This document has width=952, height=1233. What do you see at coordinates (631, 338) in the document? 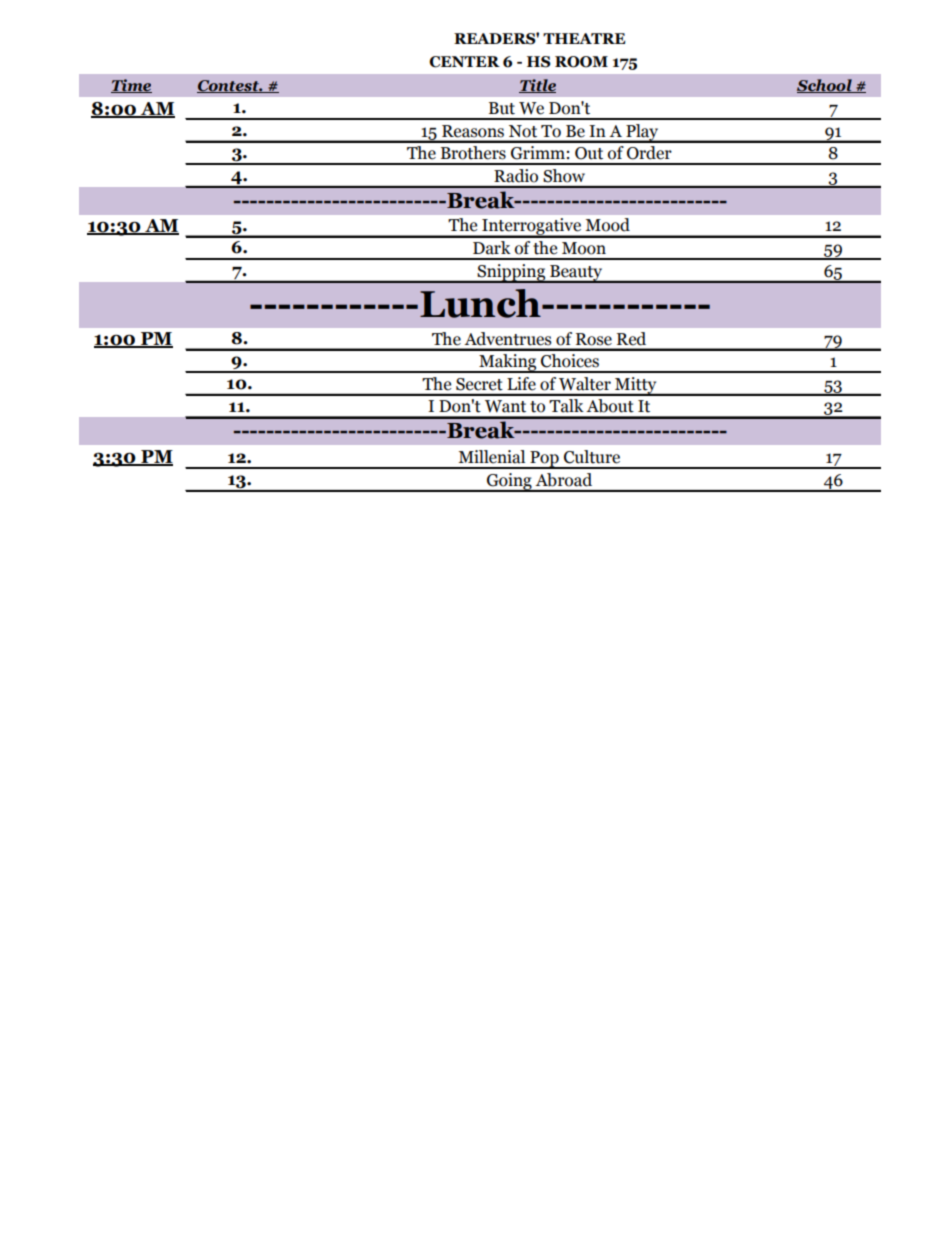
I see `Red` at bounding box center [631, 338].
